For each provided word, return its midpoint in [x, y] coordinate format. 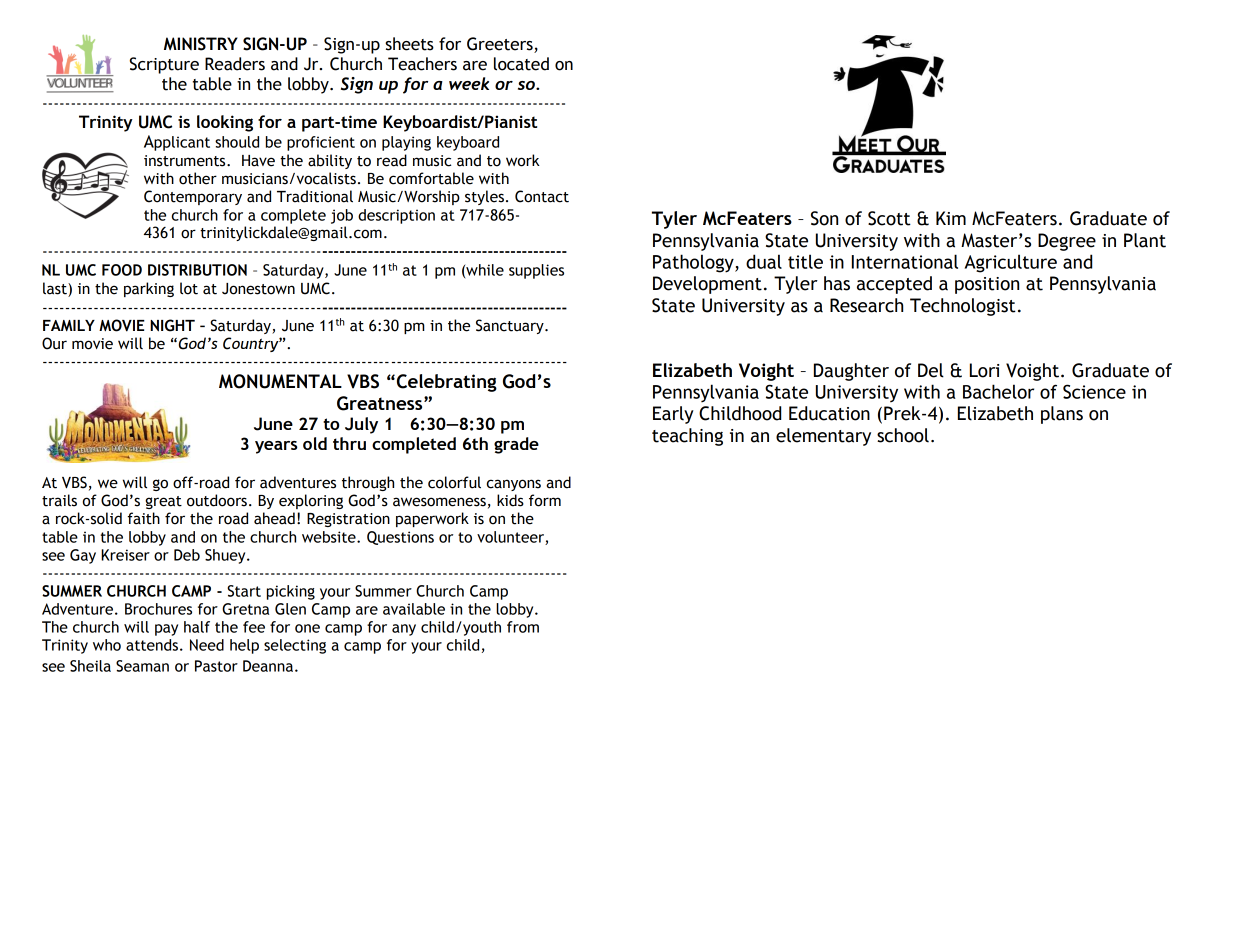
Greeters [501, 45]
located [521, 64]
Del [931, 370]
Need [207, 645]
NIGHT [172, 325]
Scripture [164, 65]
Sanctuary [511, 326]
